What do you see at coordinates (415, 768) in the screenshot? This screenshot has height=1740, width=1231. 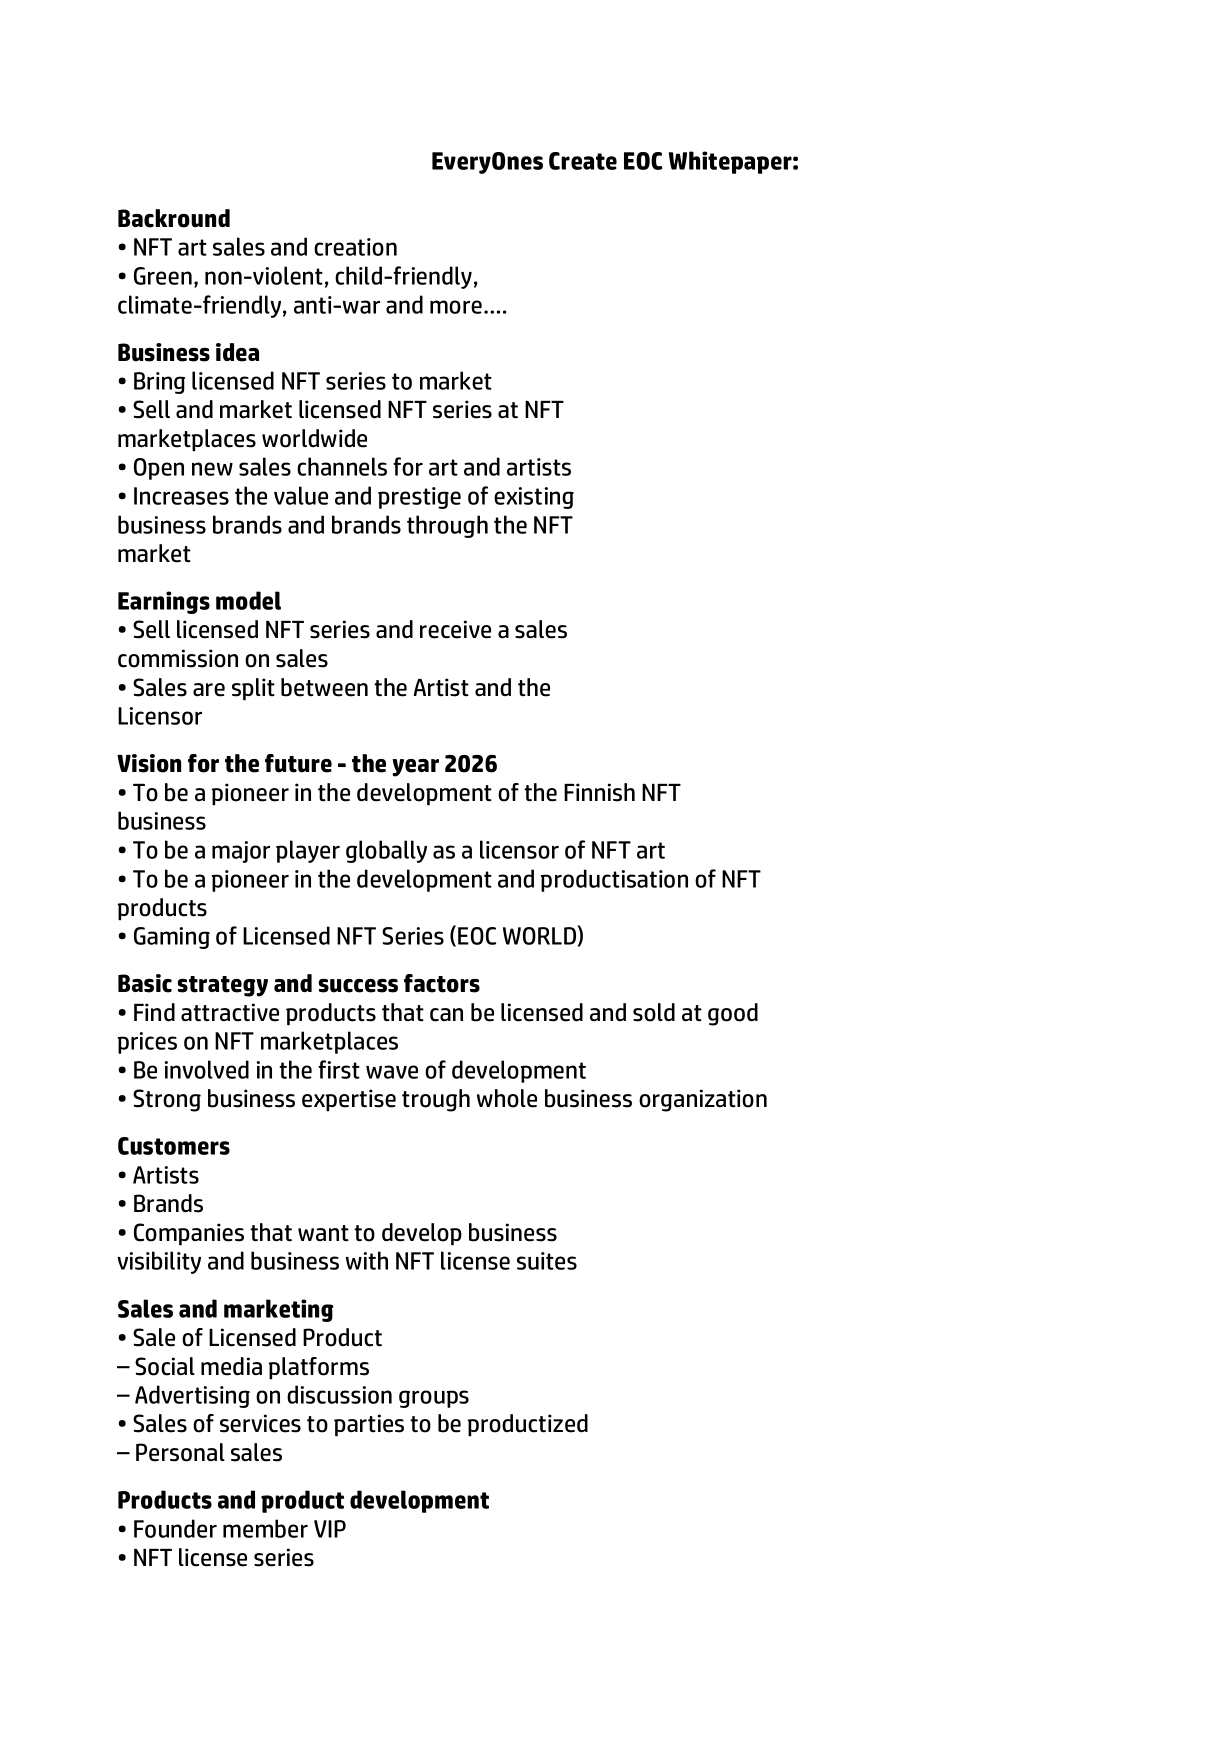 I see `year` at bounding box center [415, 768].
